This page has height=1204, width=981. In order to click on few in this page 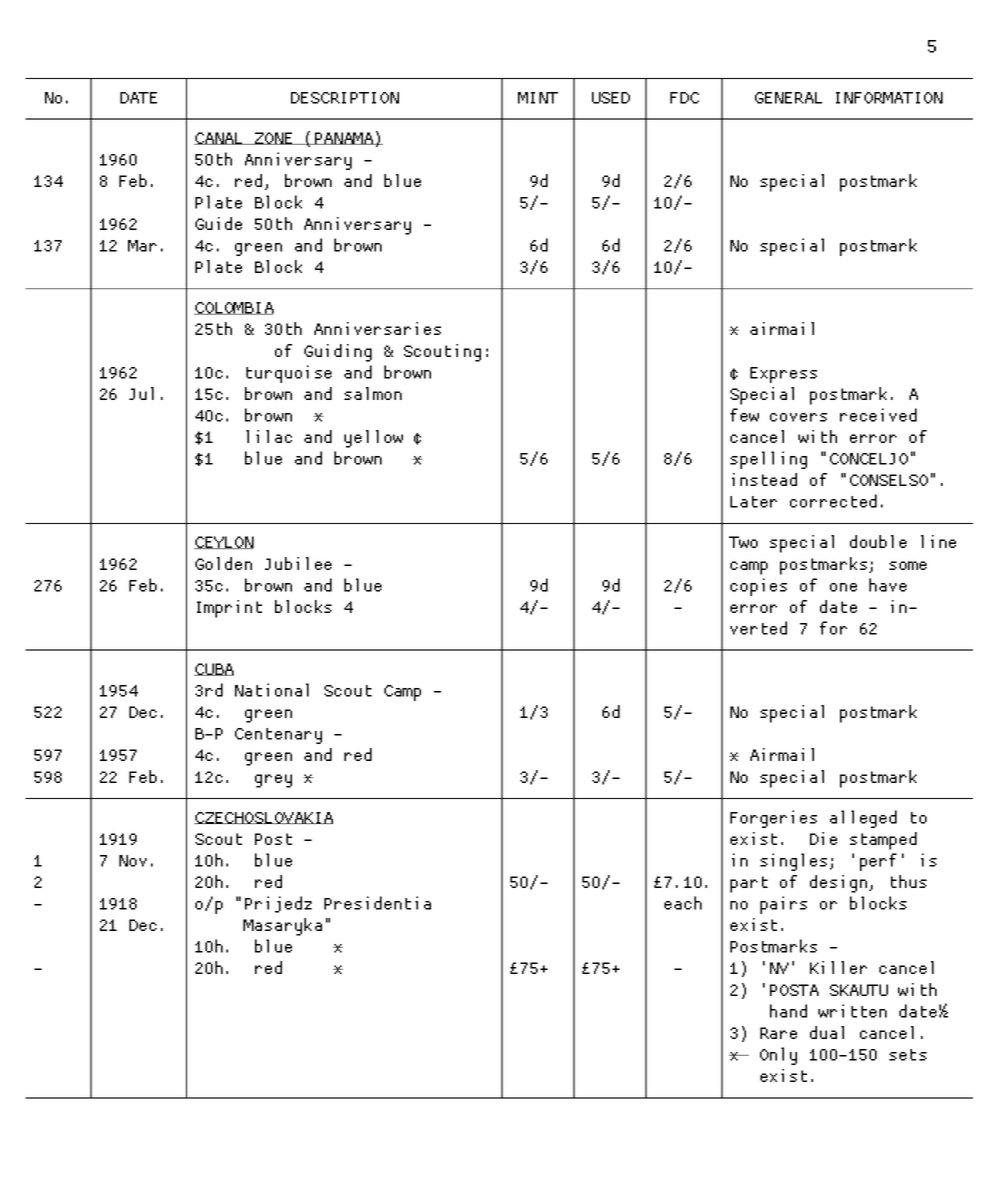, I will do `click(744, 415)`.
